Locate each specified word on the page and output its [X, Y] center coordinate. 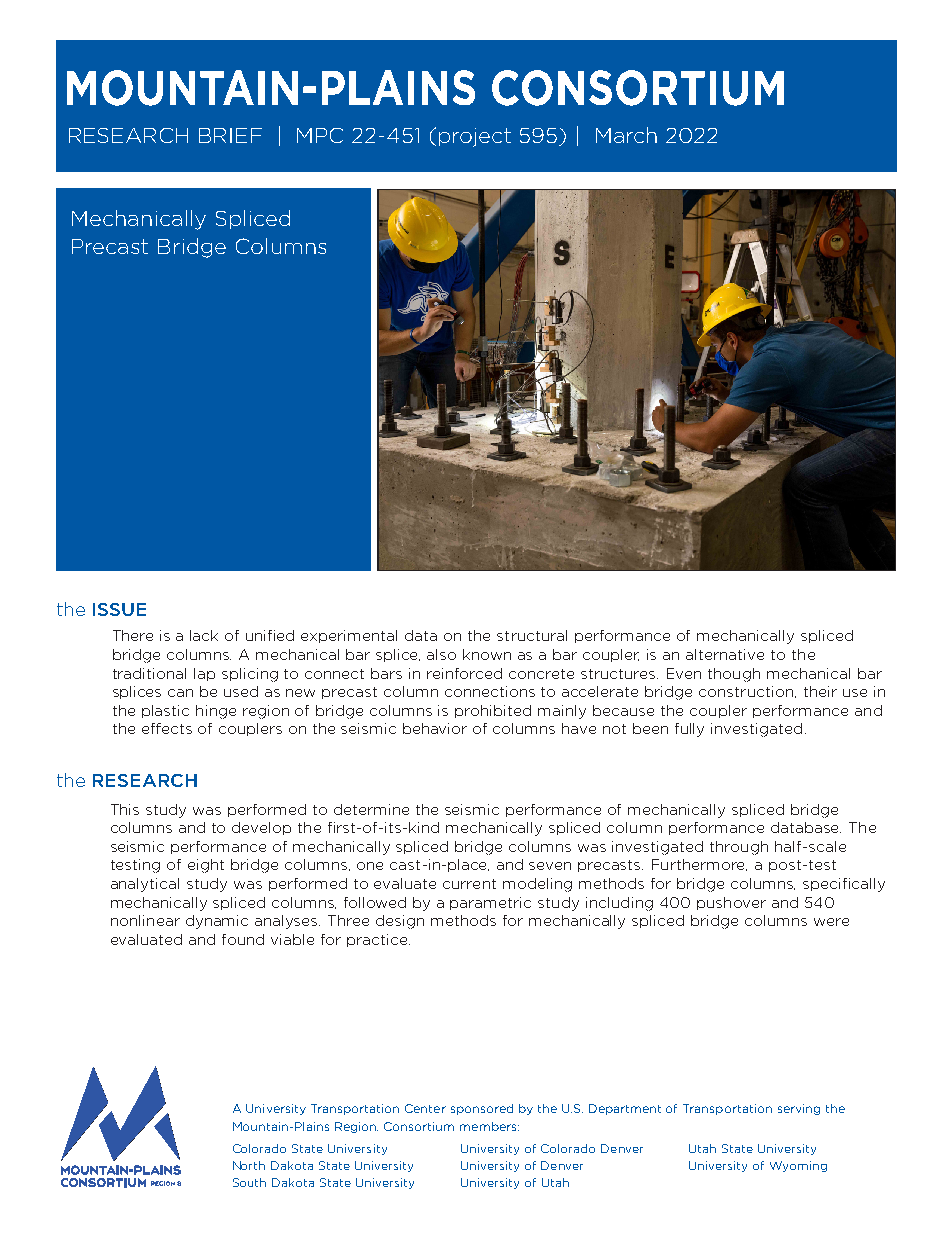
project [475, 137]
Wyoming [798, 1166]
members [489, 1126]
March [626, 135]
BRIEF [230, 135]
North [249, 1165]
